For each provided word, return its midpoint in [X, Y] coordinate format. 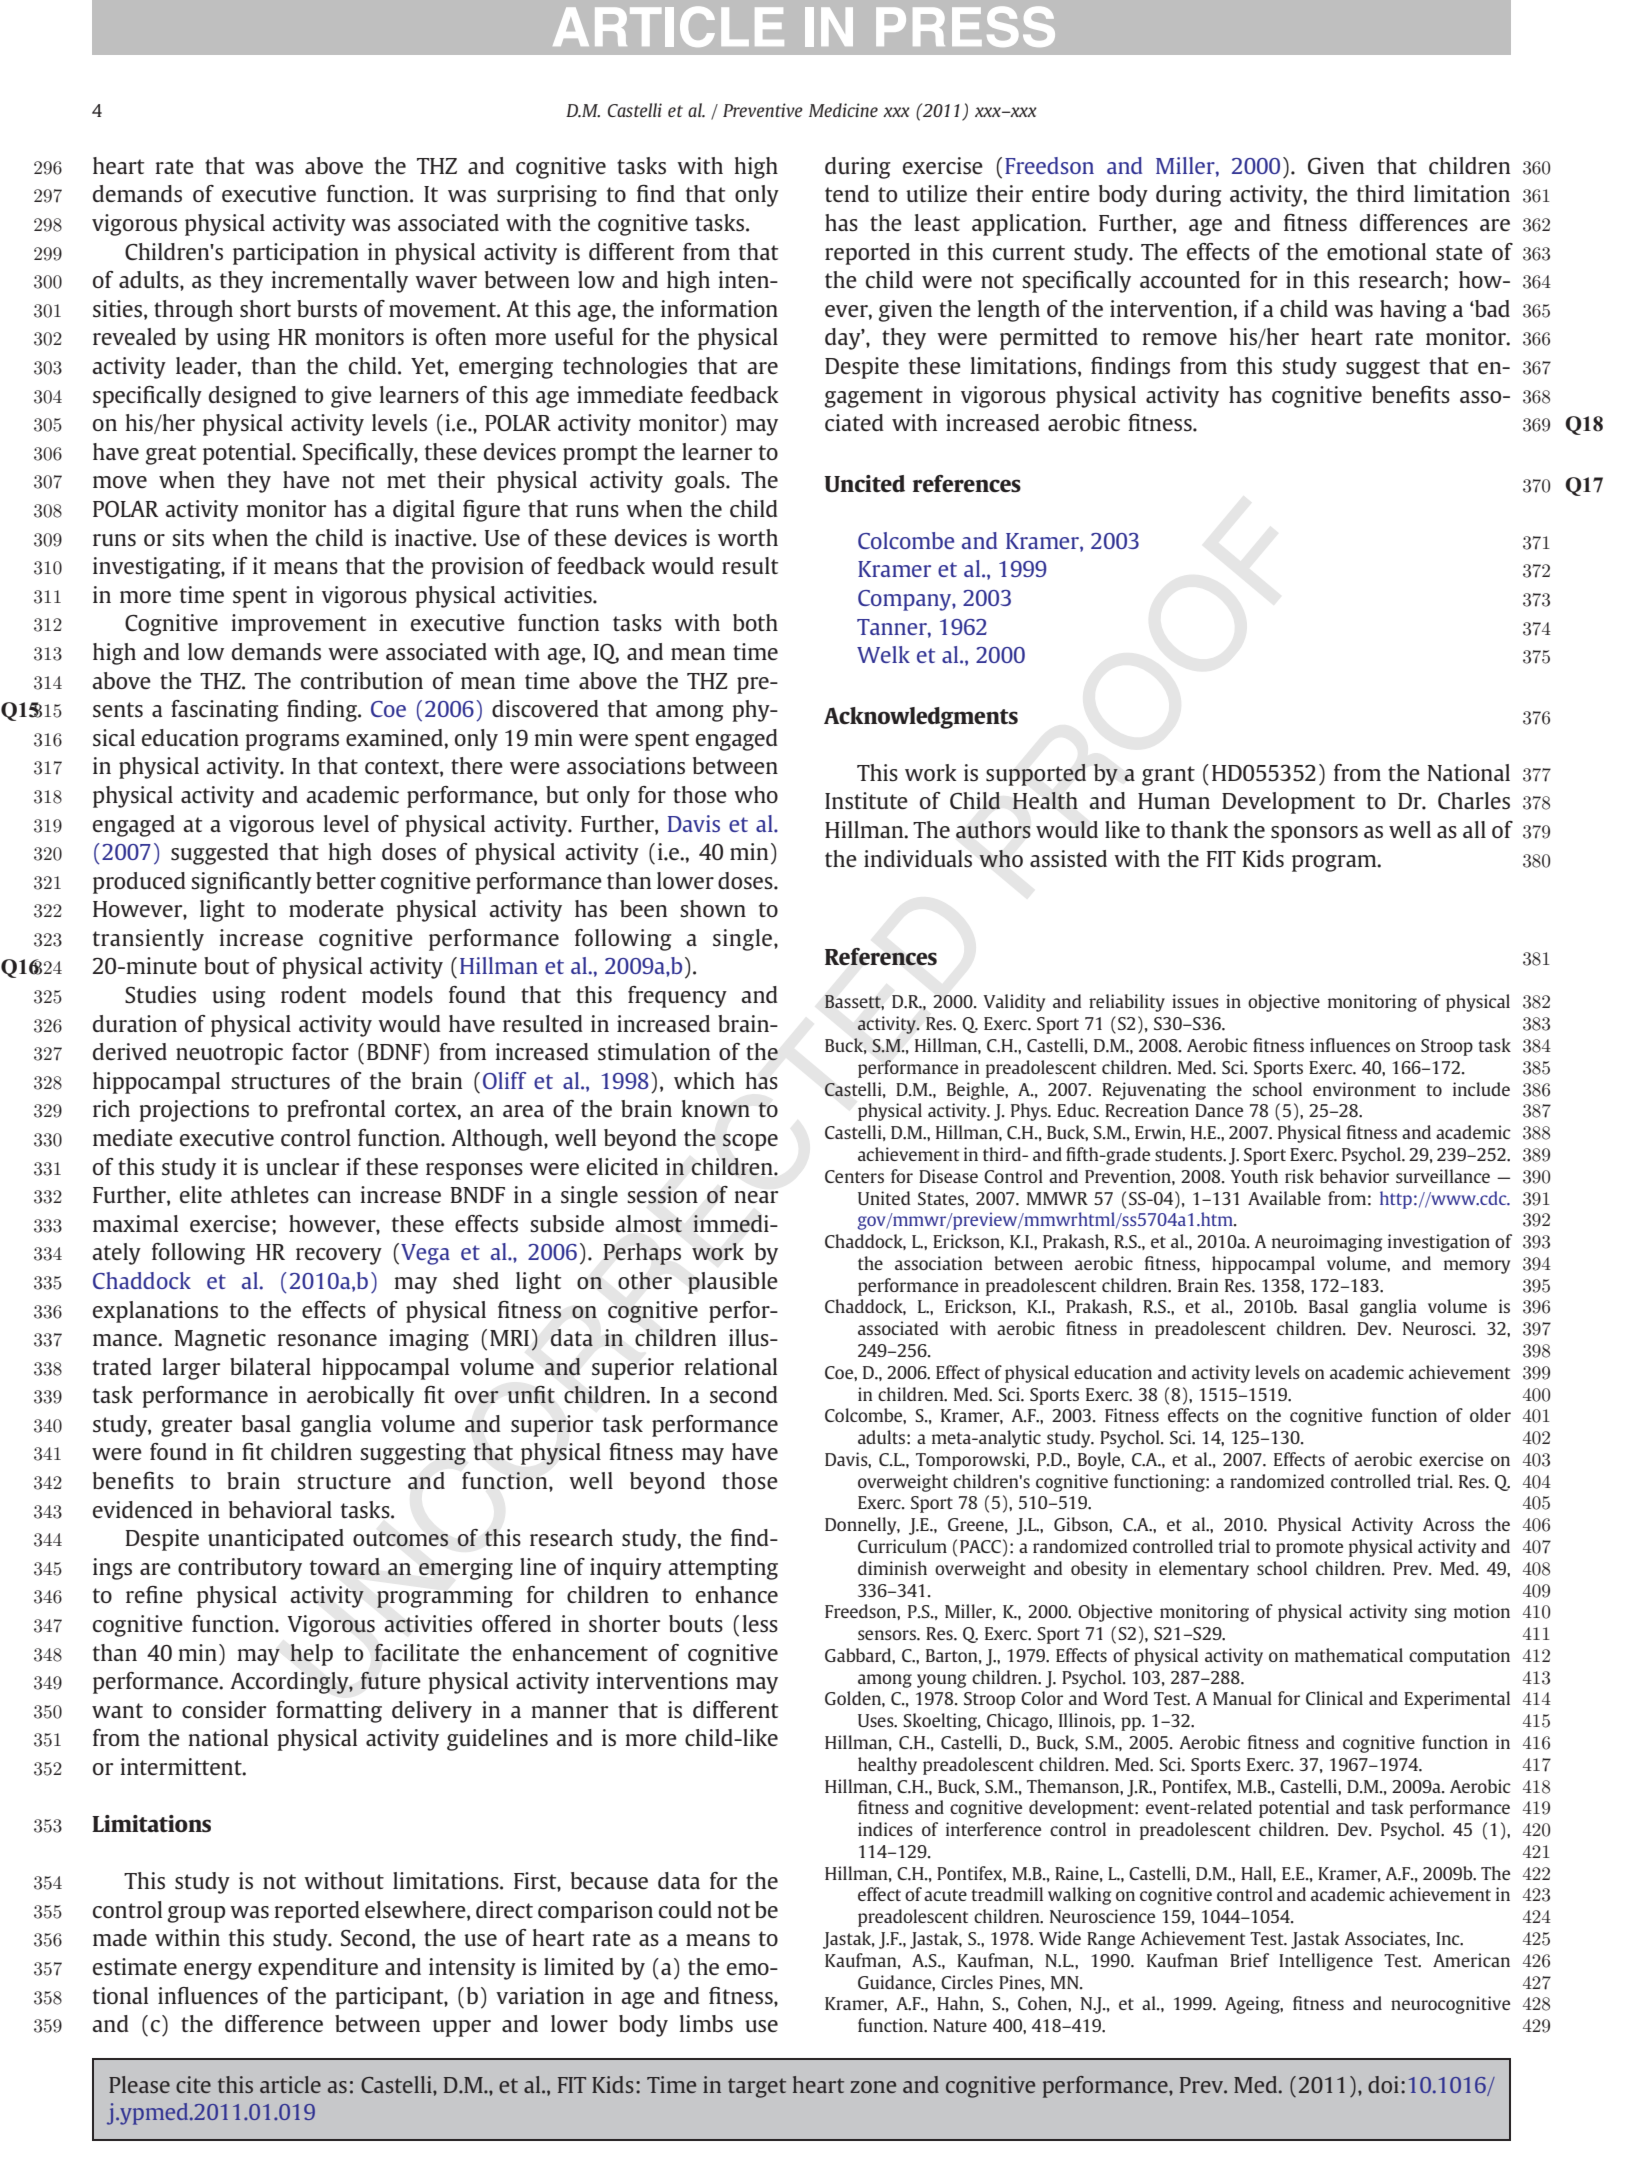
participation [296, 254]
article [290, 2084]
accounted [1190, 279]
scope [750, 1142]
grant [1168, 776]
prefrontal [336, 1111]
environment [1364, 1089]
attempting [723, 1569]
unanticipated [276, 1540]
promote [1309, 1549]
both [755, 622]
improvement [299, 625]
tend [847, 193]
